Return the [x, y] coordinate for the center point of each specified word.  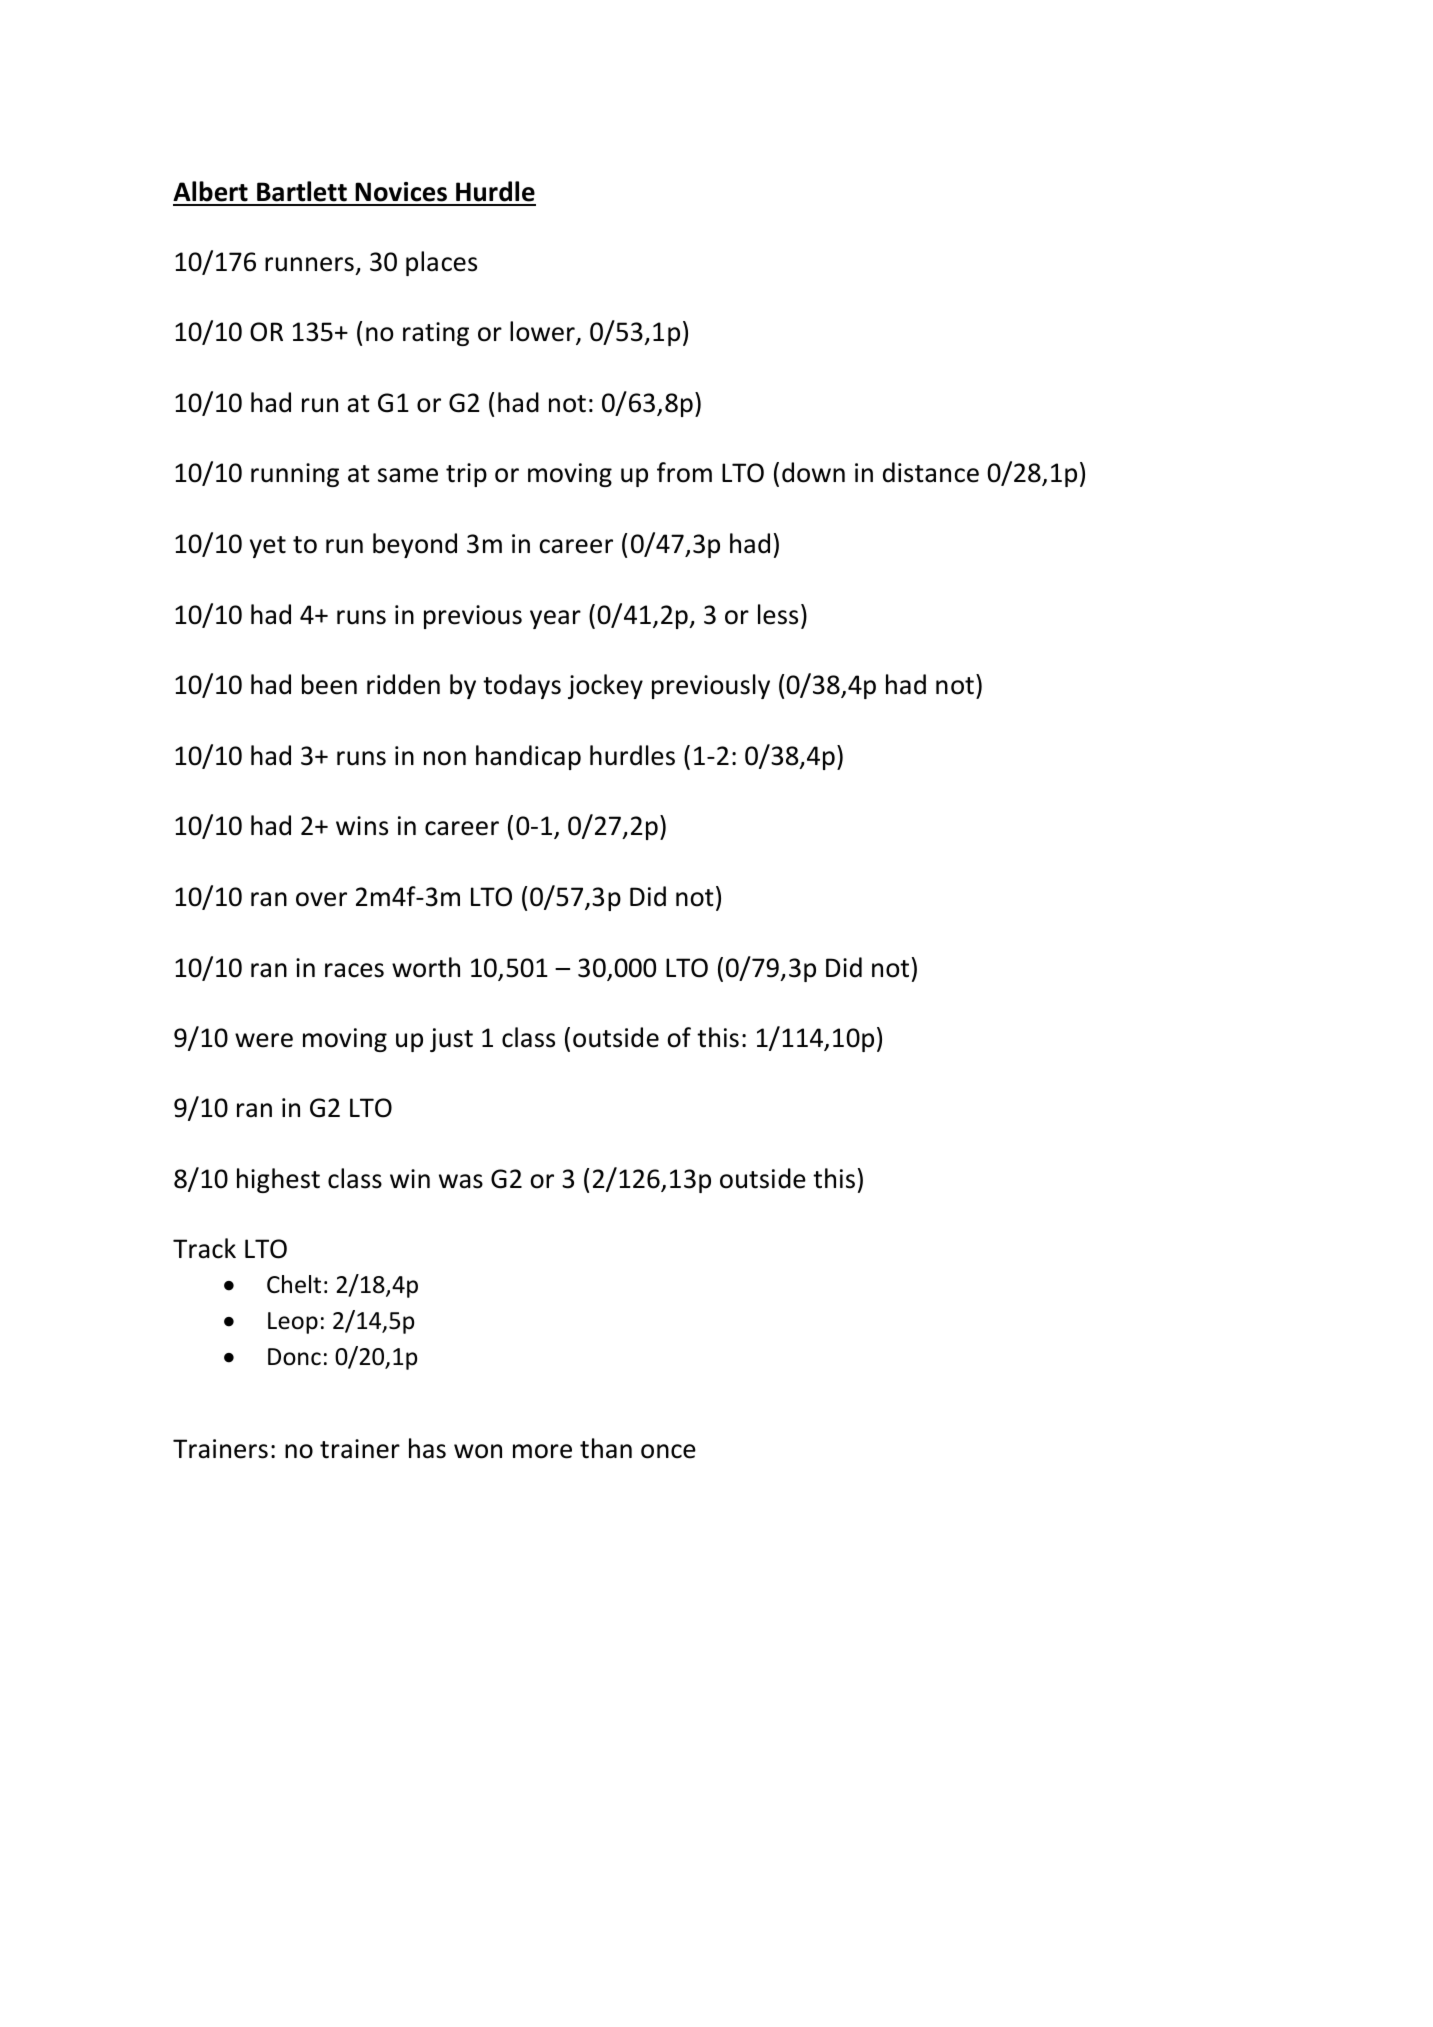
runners [309, 264]
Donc [294, 1357]
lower [543, 333]
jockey [605, 686]
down [813, 472]
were [264, 1040]
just [451, 1040]
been [329, 684]
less [778, 614]
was [461, 1181]
